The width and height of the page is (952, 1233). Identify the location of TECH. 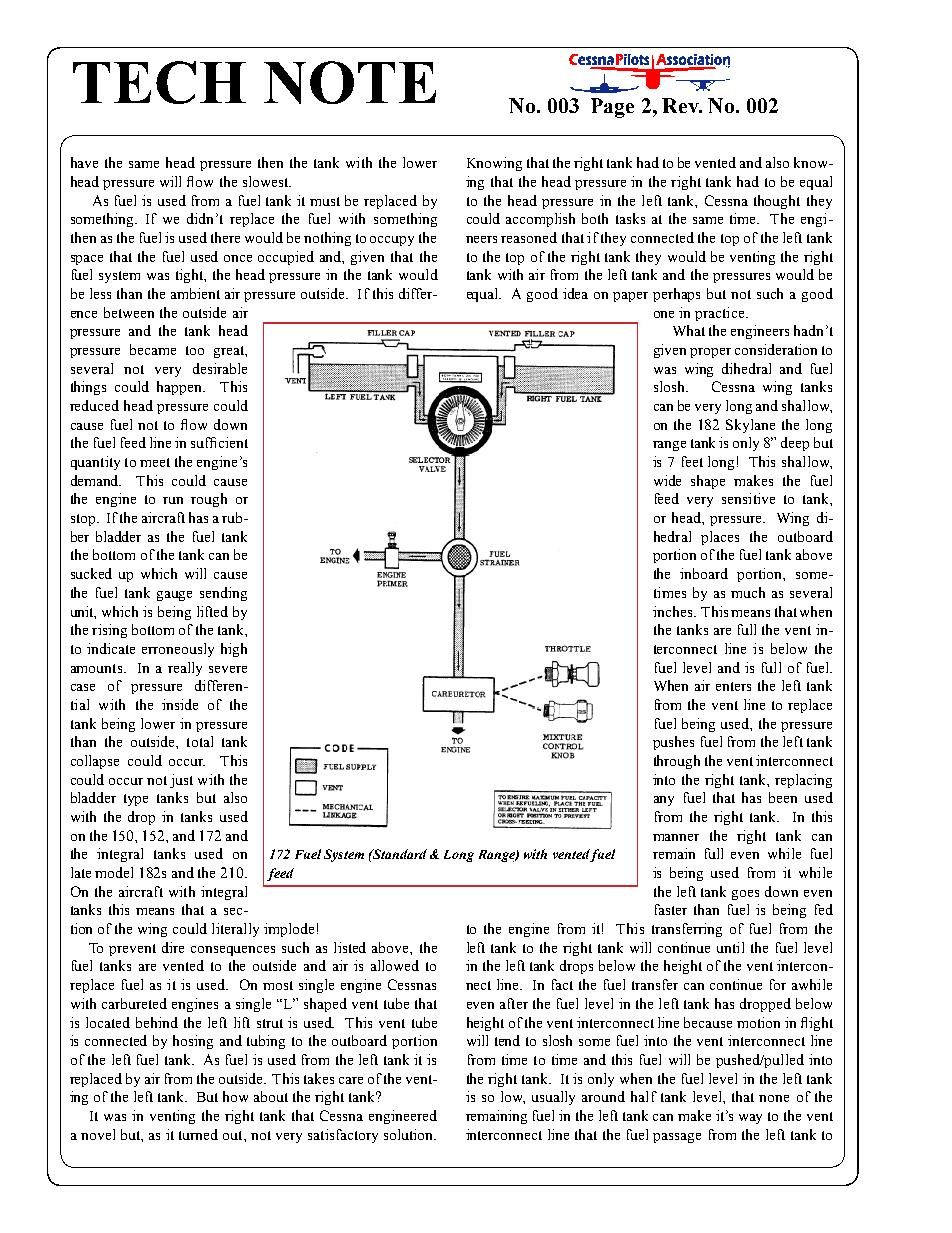
(159, 82).
